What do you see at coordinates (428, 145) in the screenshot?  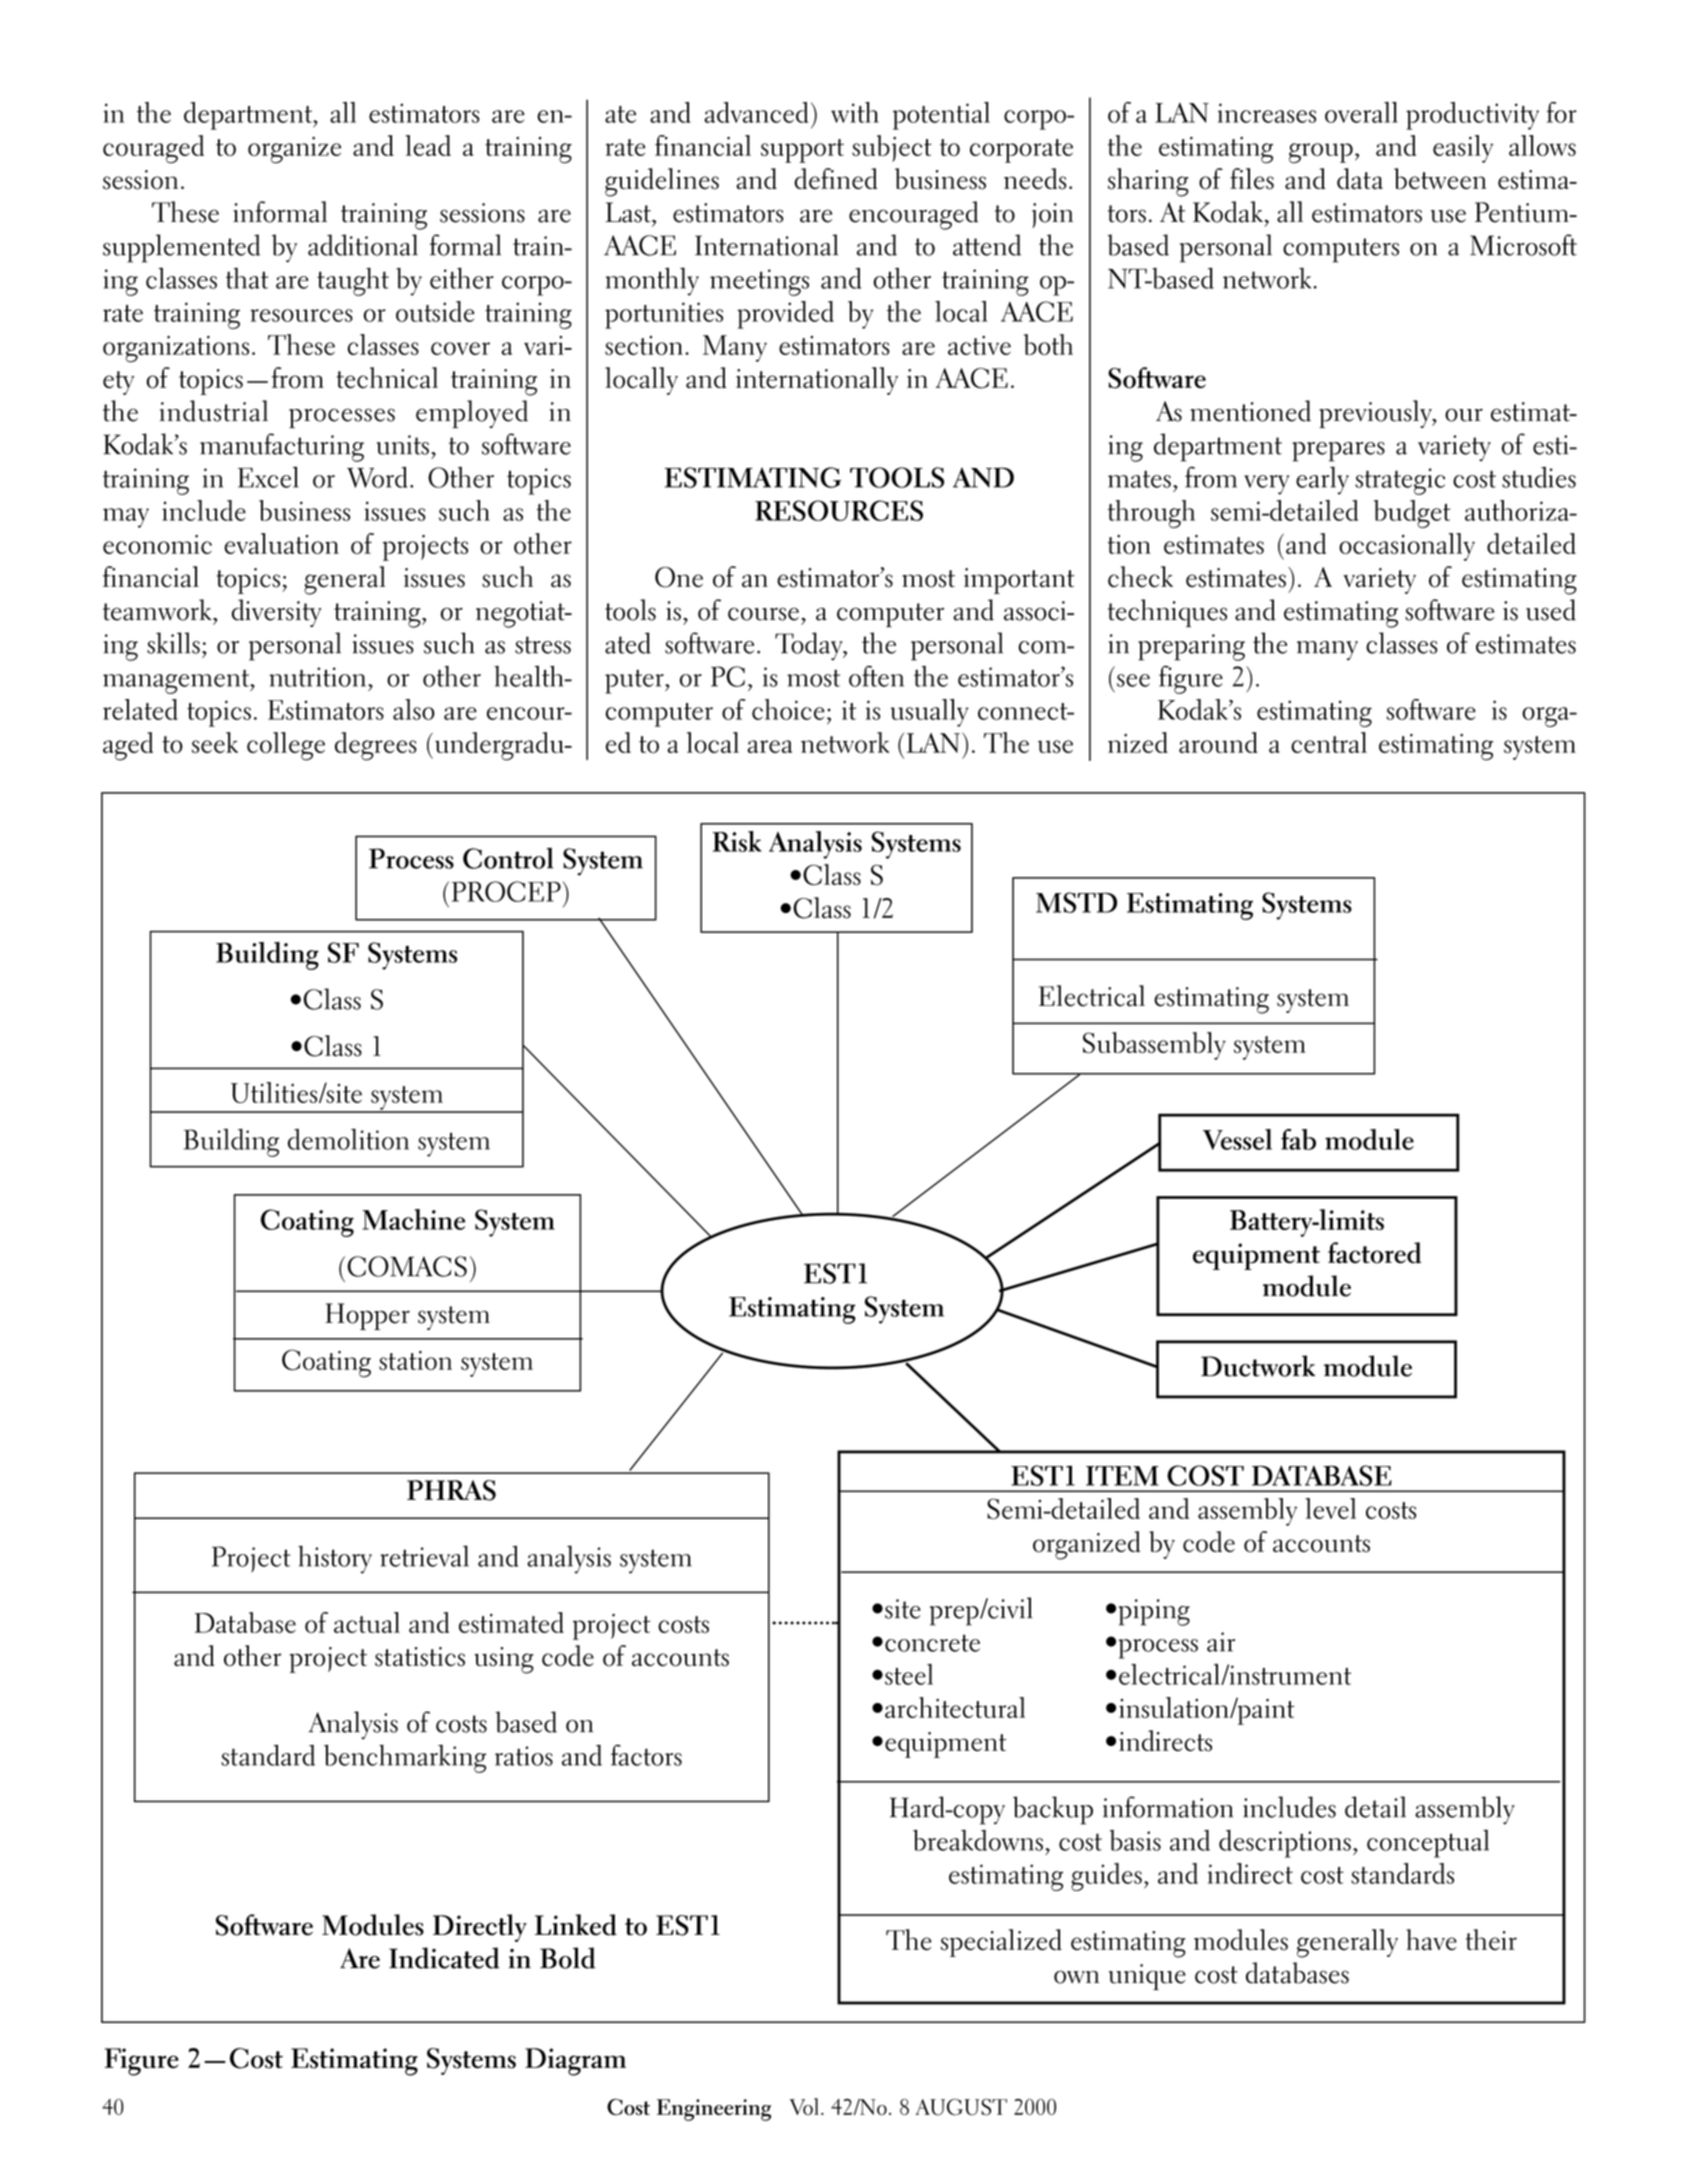 I see `lead` at bounding box center [428, 145].
